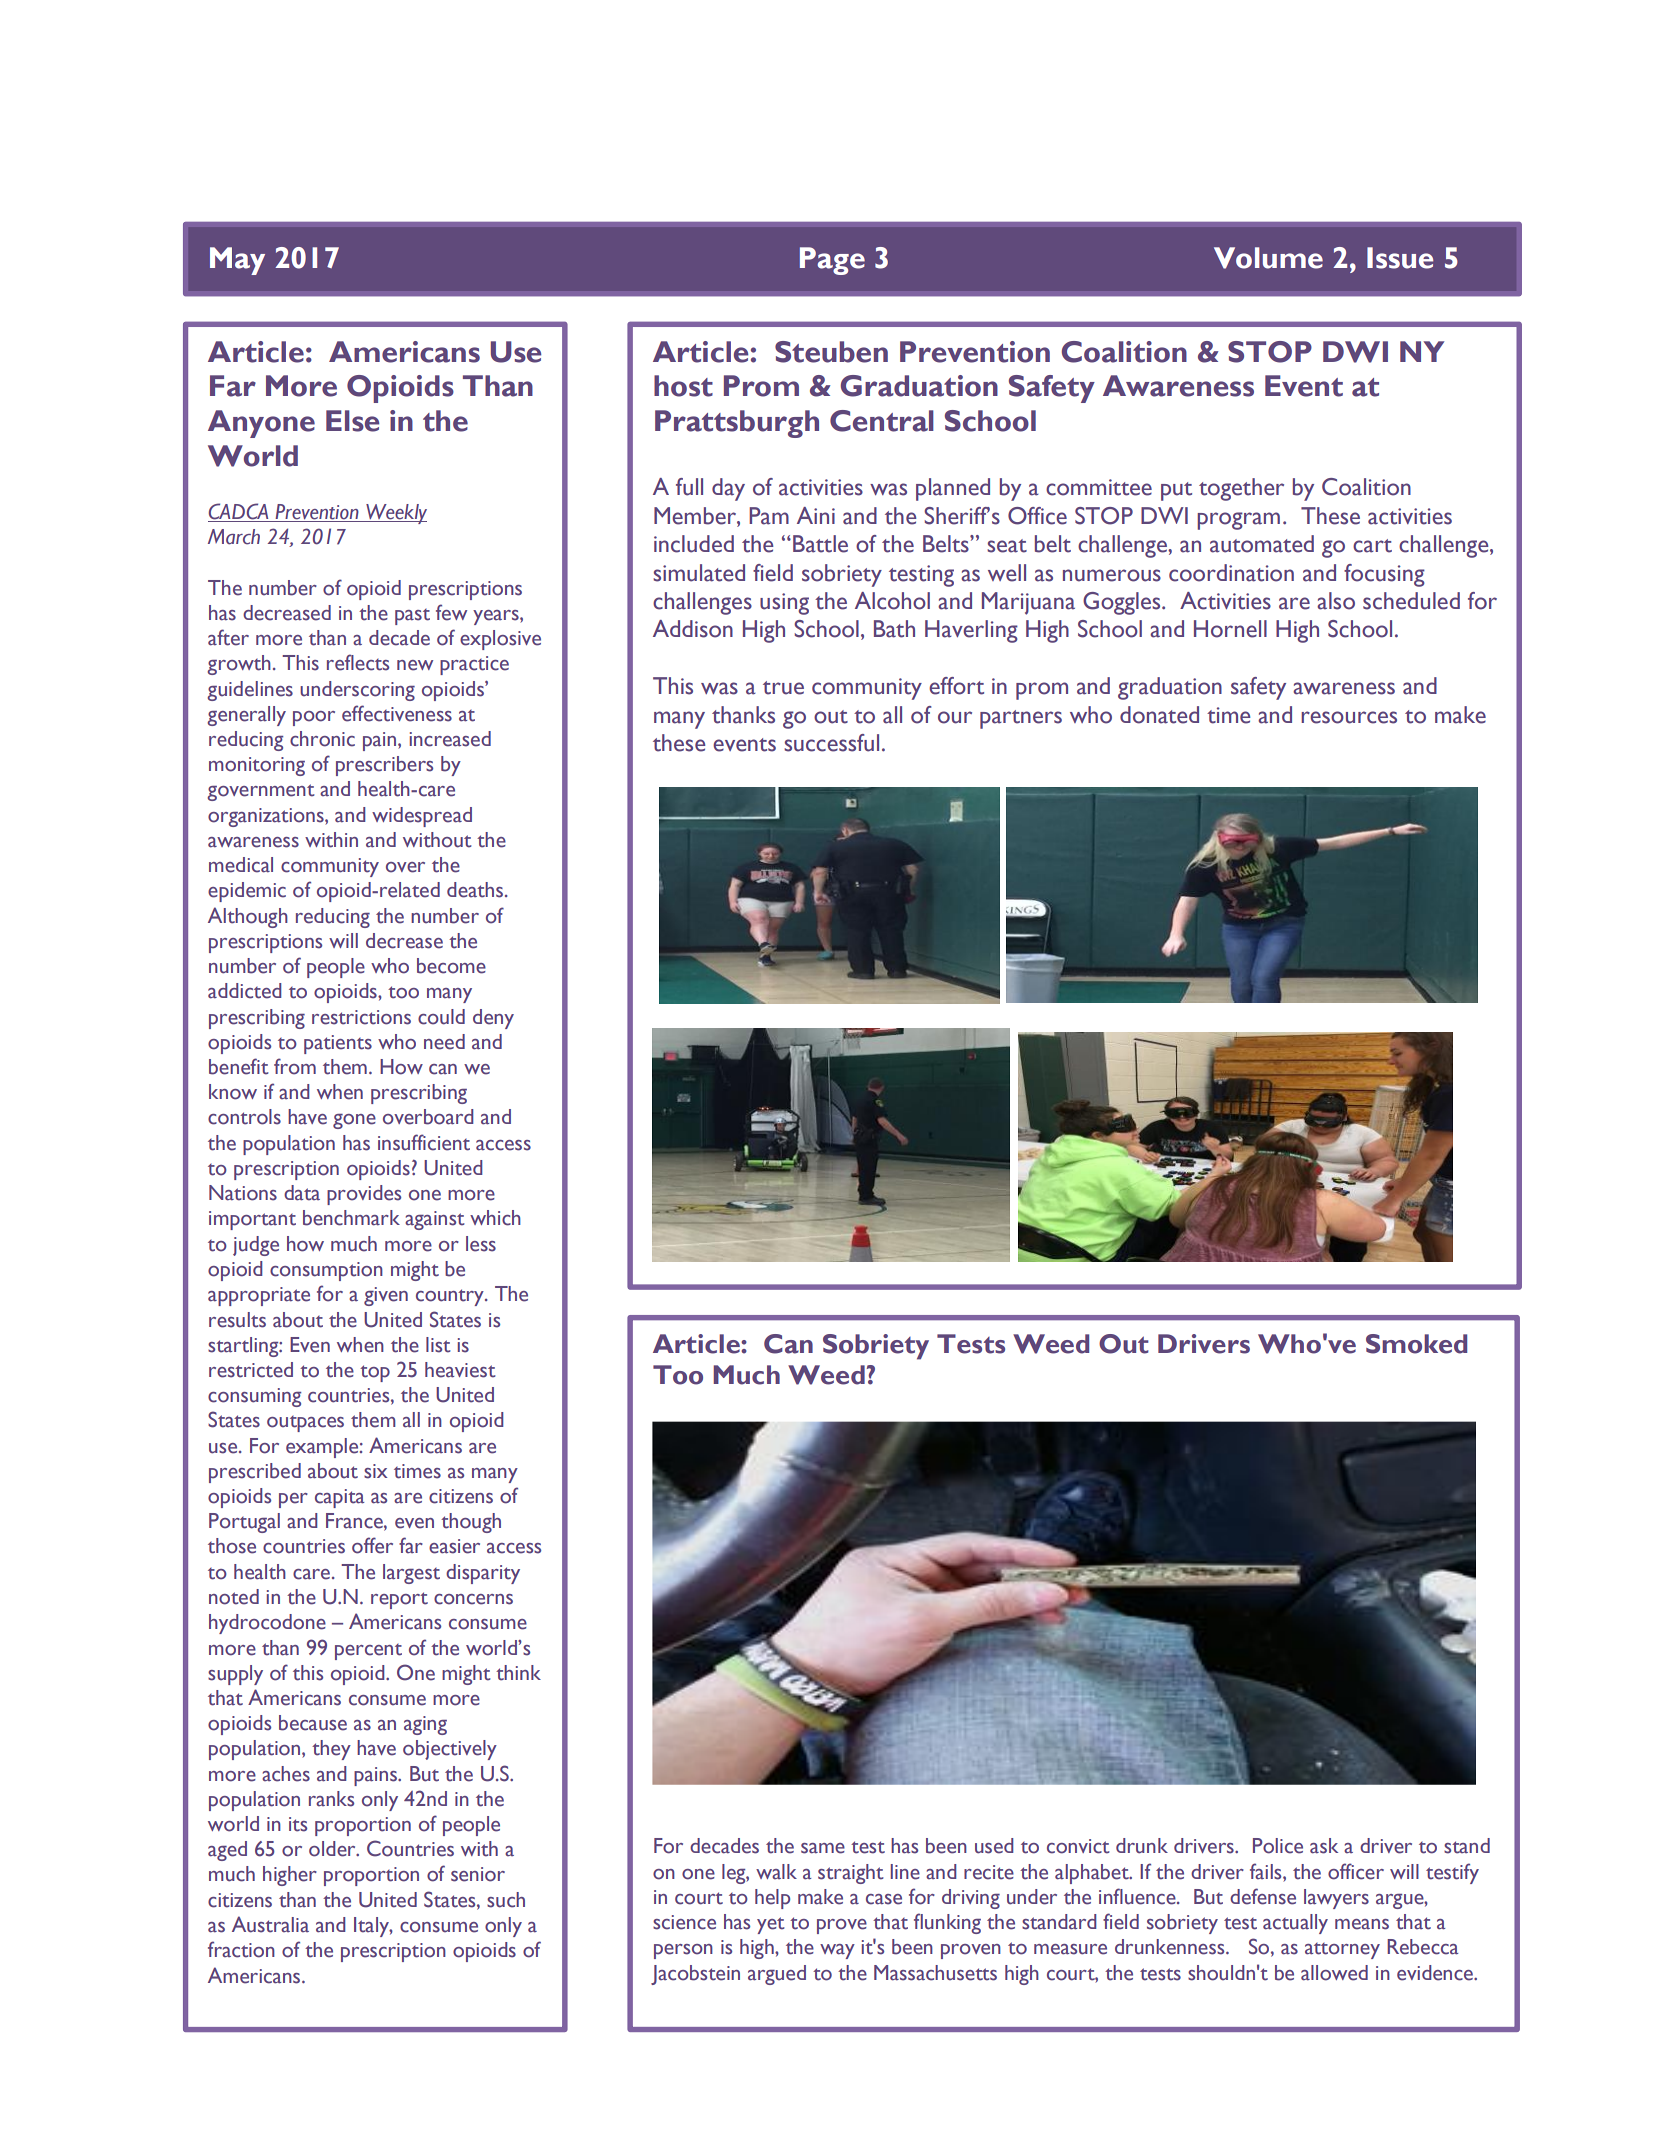 The image size is (1664, 2154). Describe the element at coordinates (1295, 1924) in the screenshot. I see `actually` at that location.
